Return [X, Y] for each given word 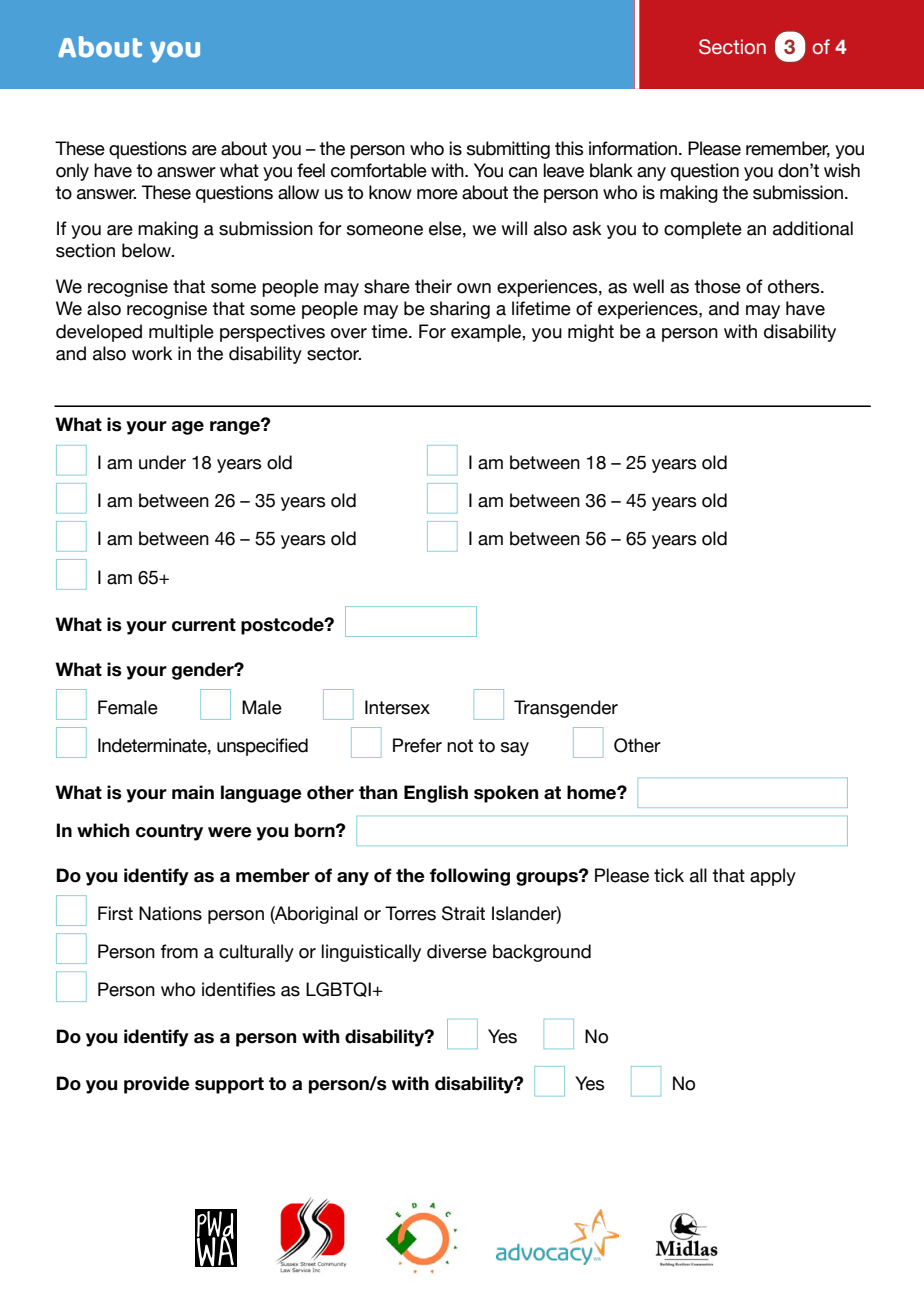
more [437, 194]
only [72, 172]
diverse [457, 951]
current [204, 625]
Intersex [397, 707]
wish [842, 170]
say [515, 749]
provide [157, 1085]
